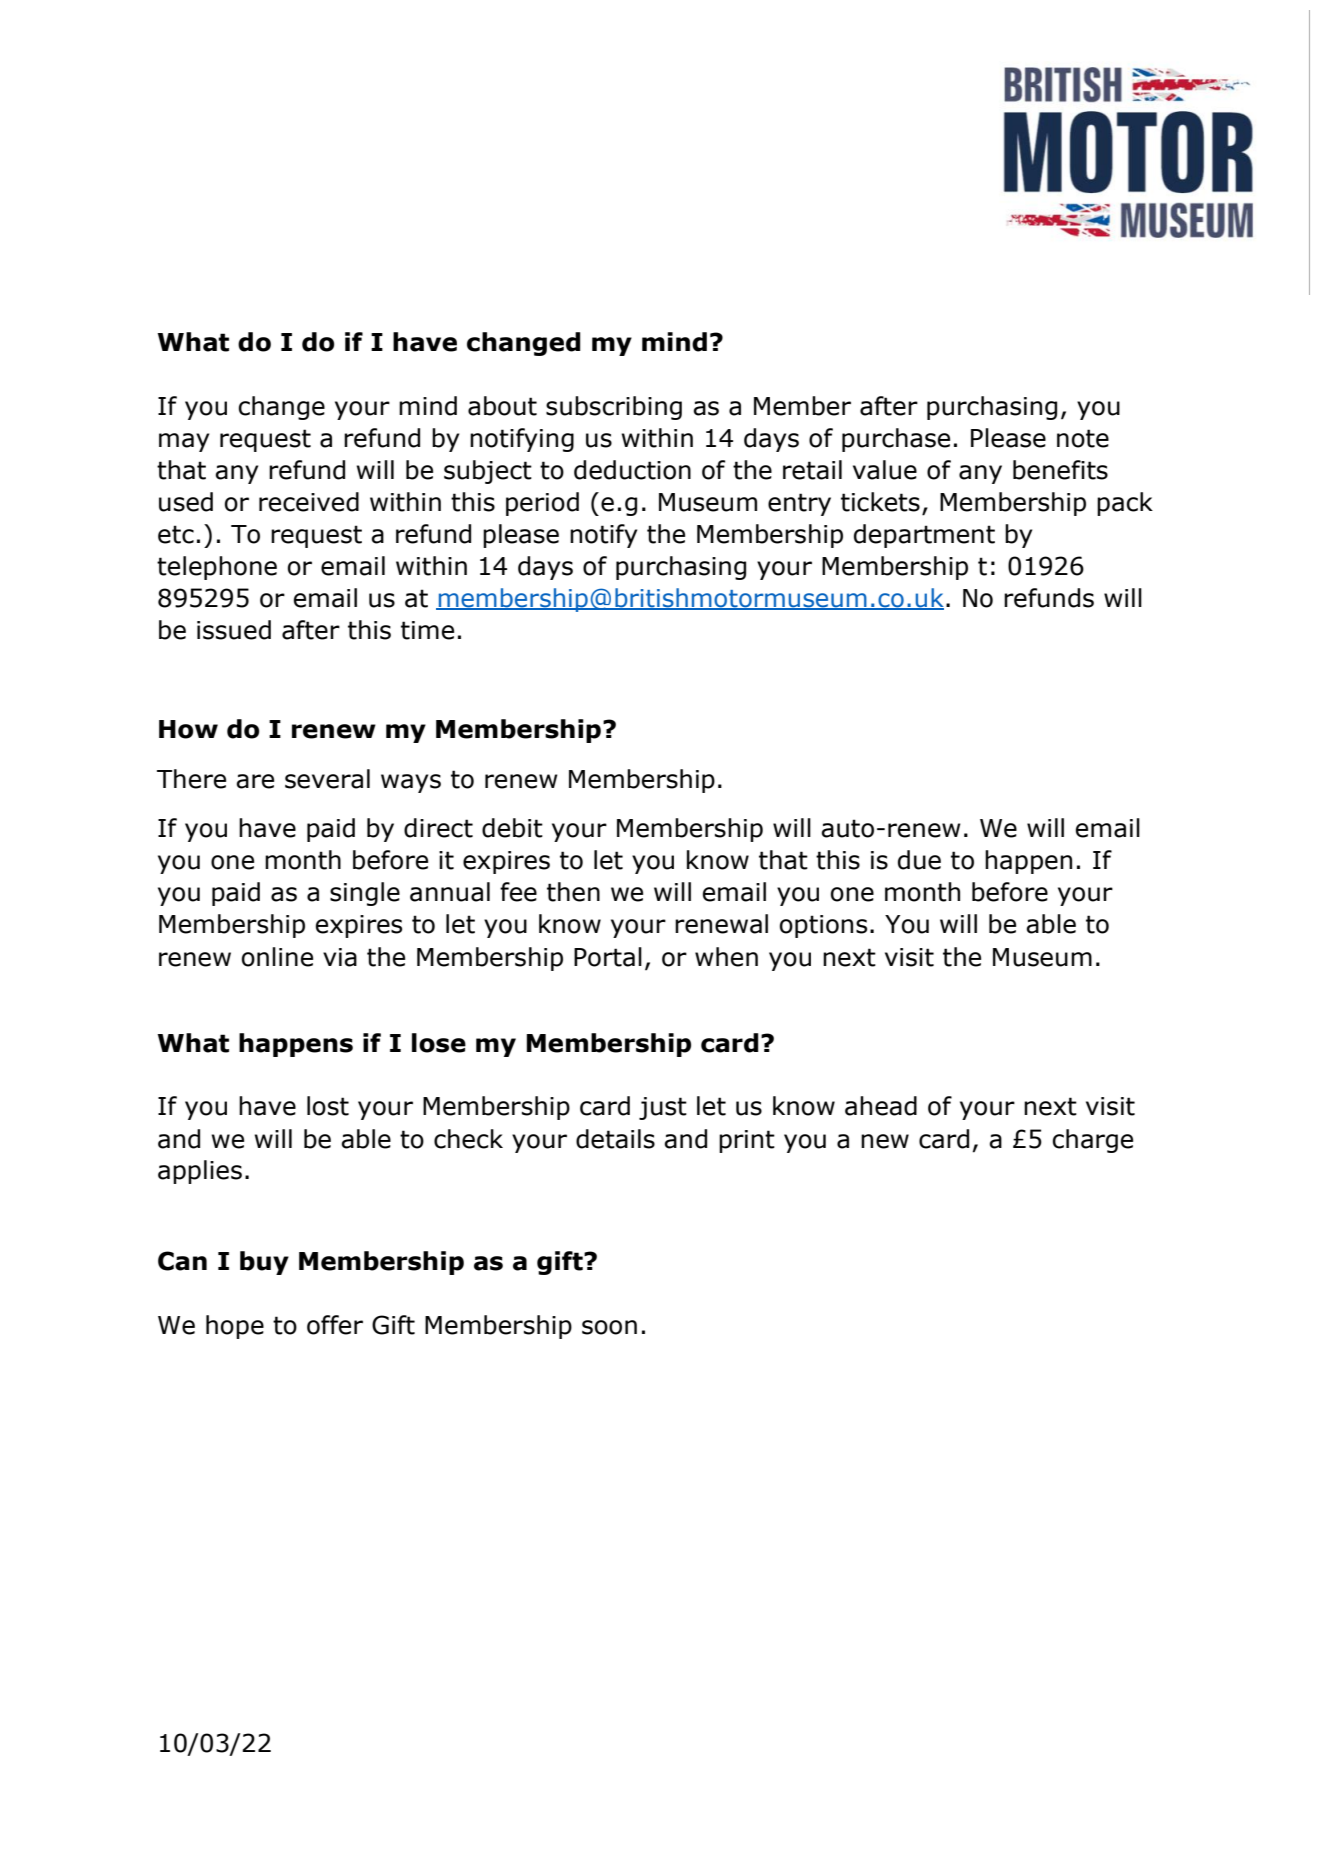 Image resolution: width=1319 pixels, height=1866 pixels. What do you see at coordinates (881, 1106) in the document?
I see `ahead` at bounding box center [881, 1106].
